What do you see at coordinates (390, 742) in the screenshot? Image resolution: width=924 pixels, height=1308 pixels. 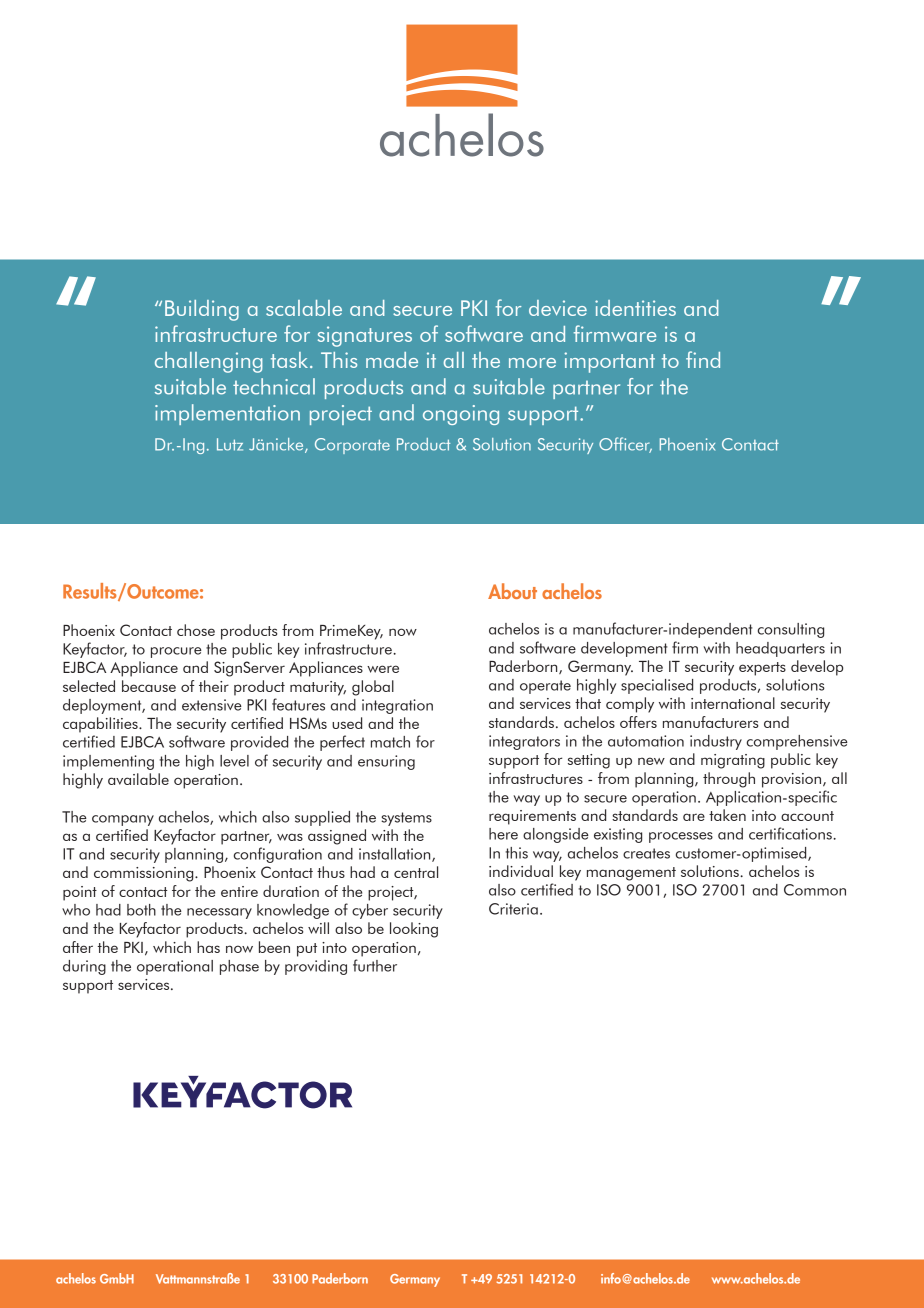 I see `match` at bounding box center [390, 742].
